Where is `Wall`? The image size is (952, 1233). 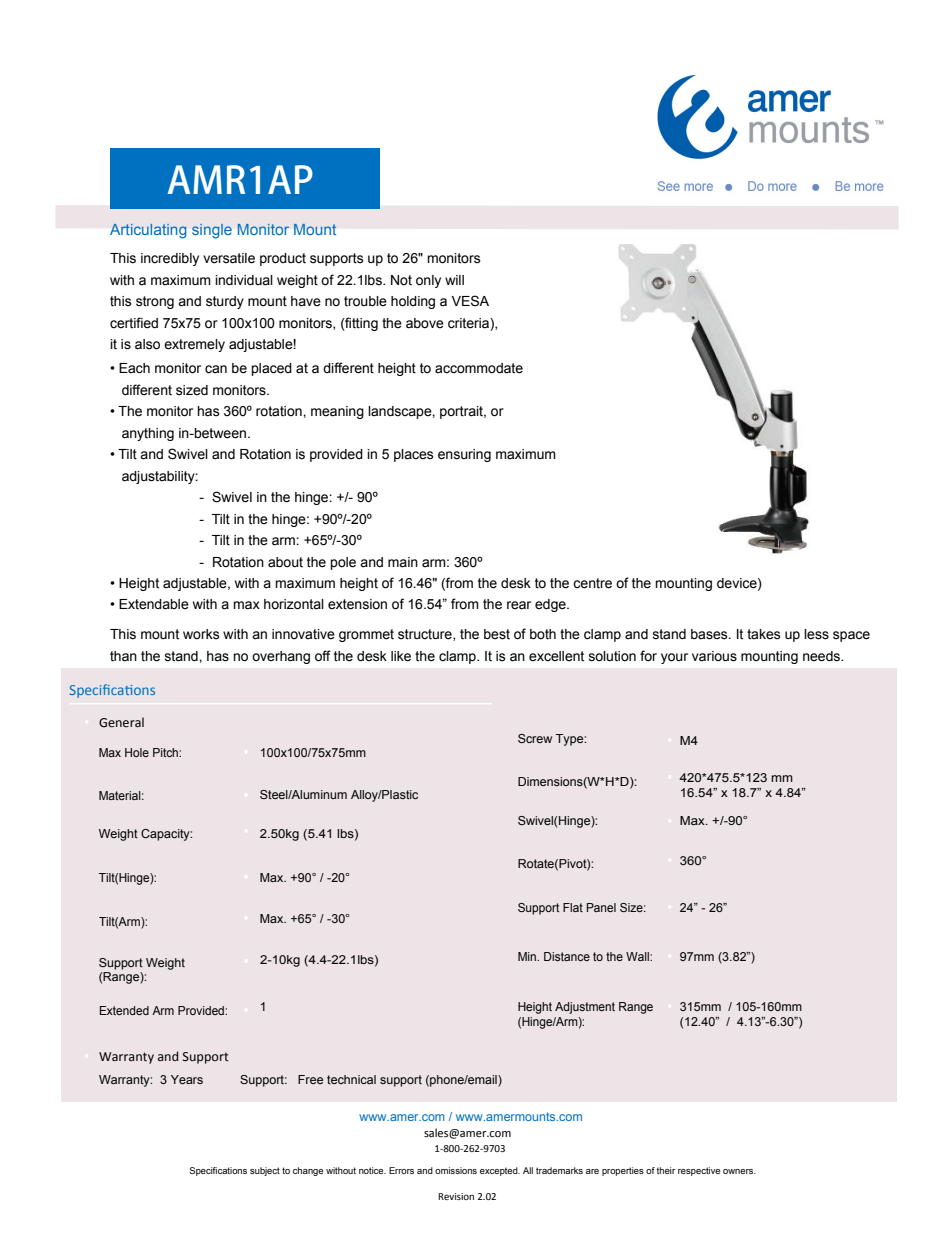
Wall is located at coordinates (638, 956).
